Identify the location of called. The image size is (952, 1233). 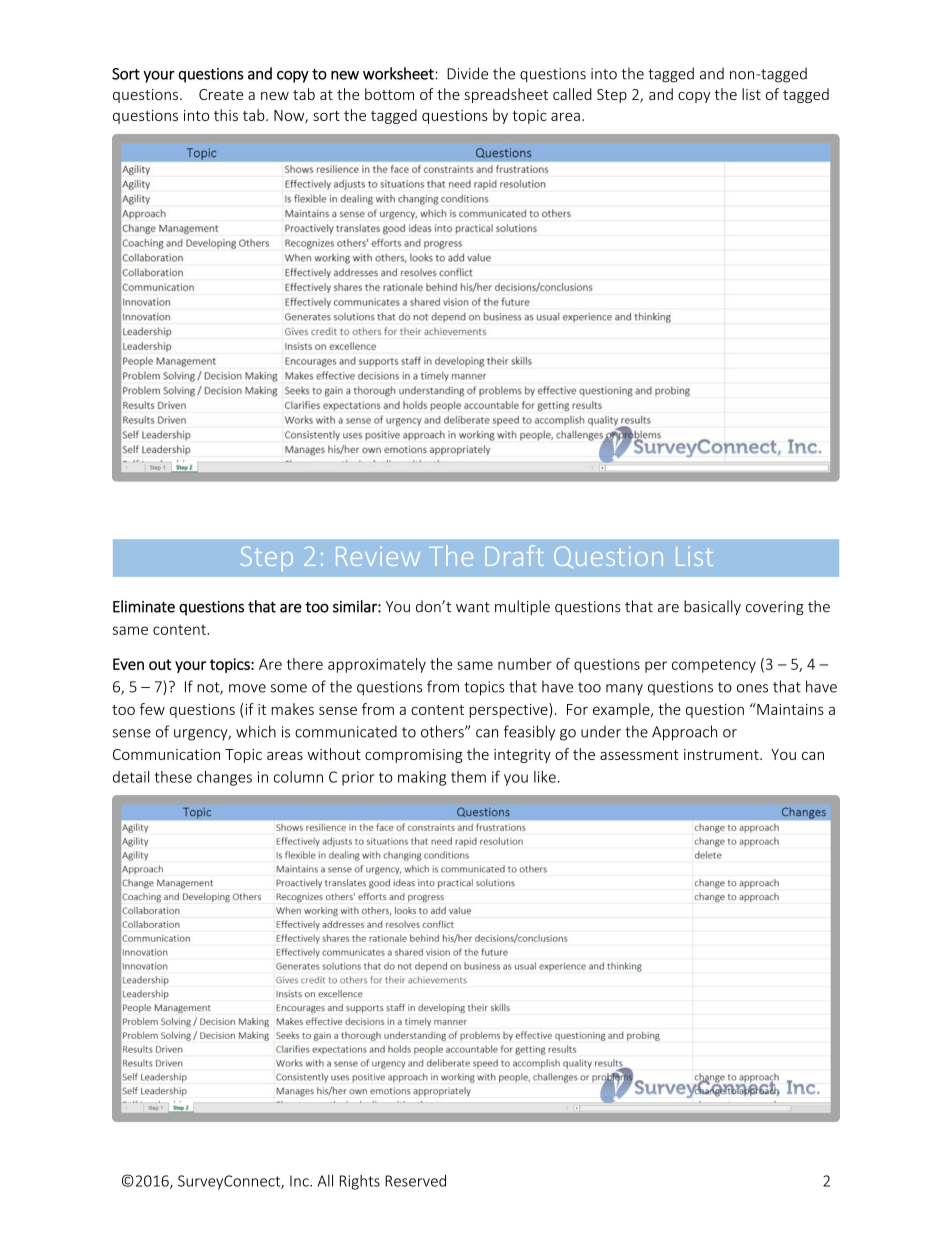
(572, 94).
